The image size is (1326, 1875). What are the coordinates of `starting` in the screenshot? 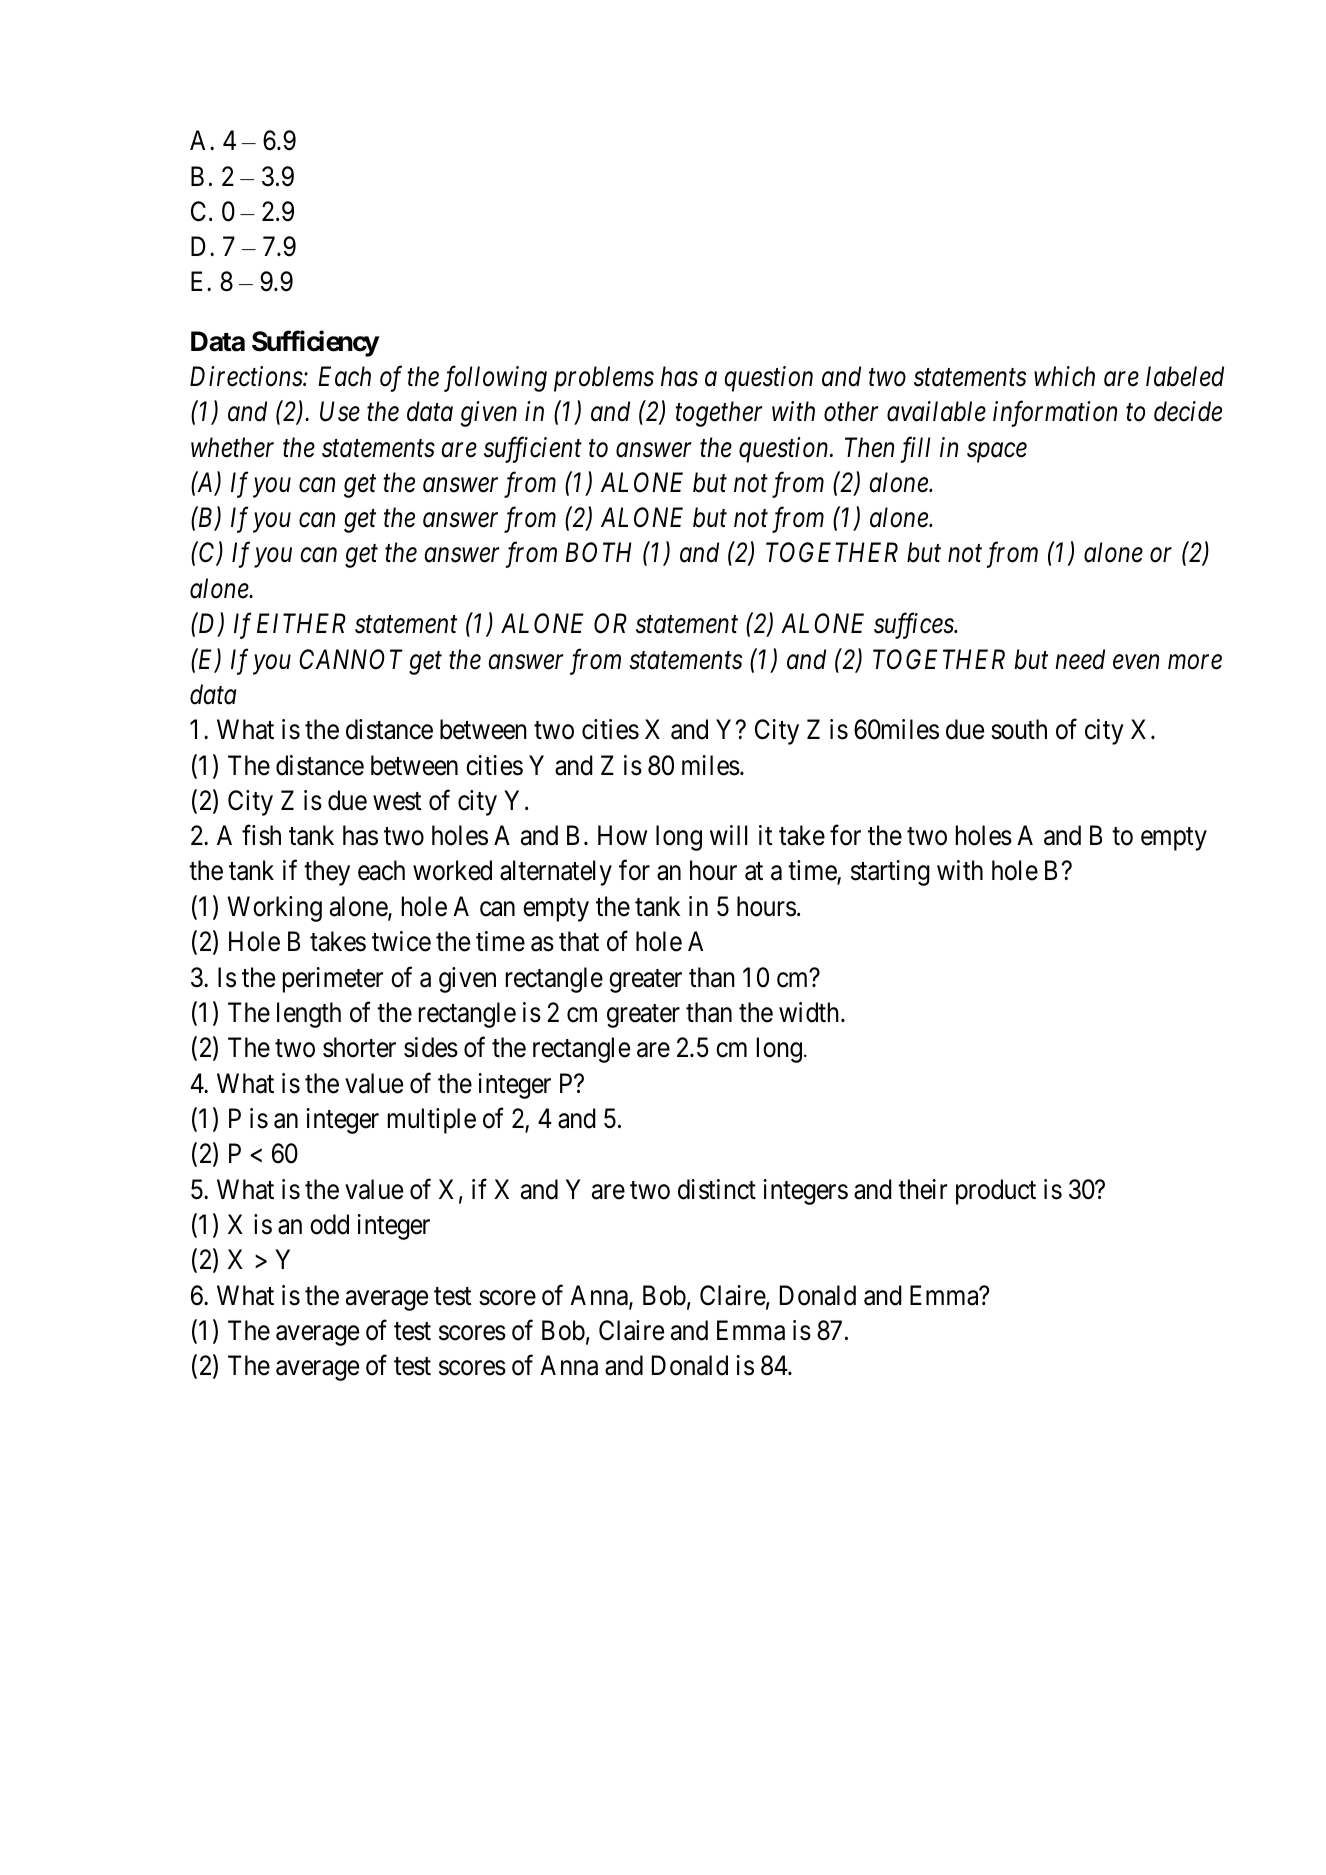 It's located at (890, 873).
